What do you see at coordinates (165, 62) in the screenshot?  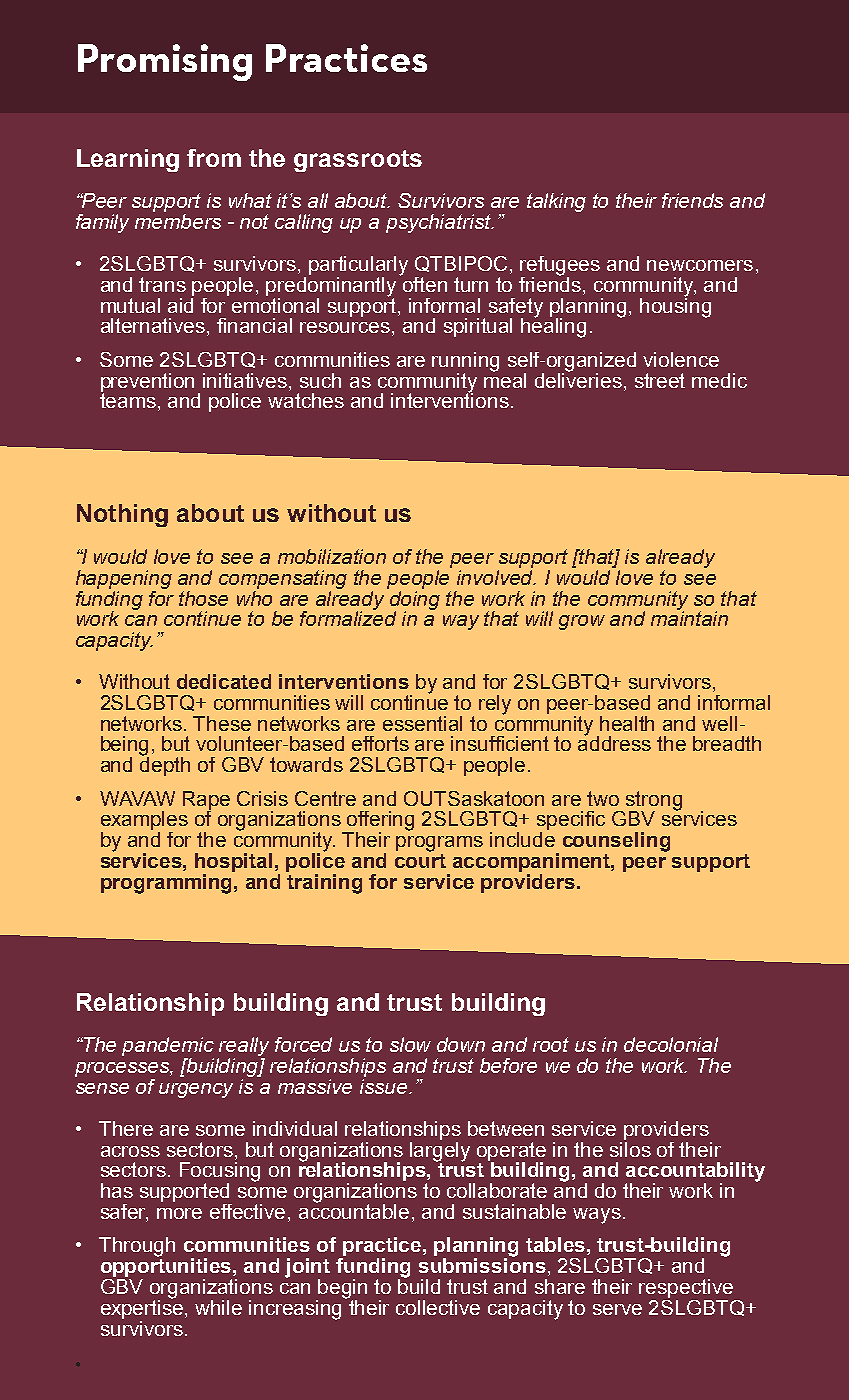 I see `Promising` at bounding box center [165, 62].
